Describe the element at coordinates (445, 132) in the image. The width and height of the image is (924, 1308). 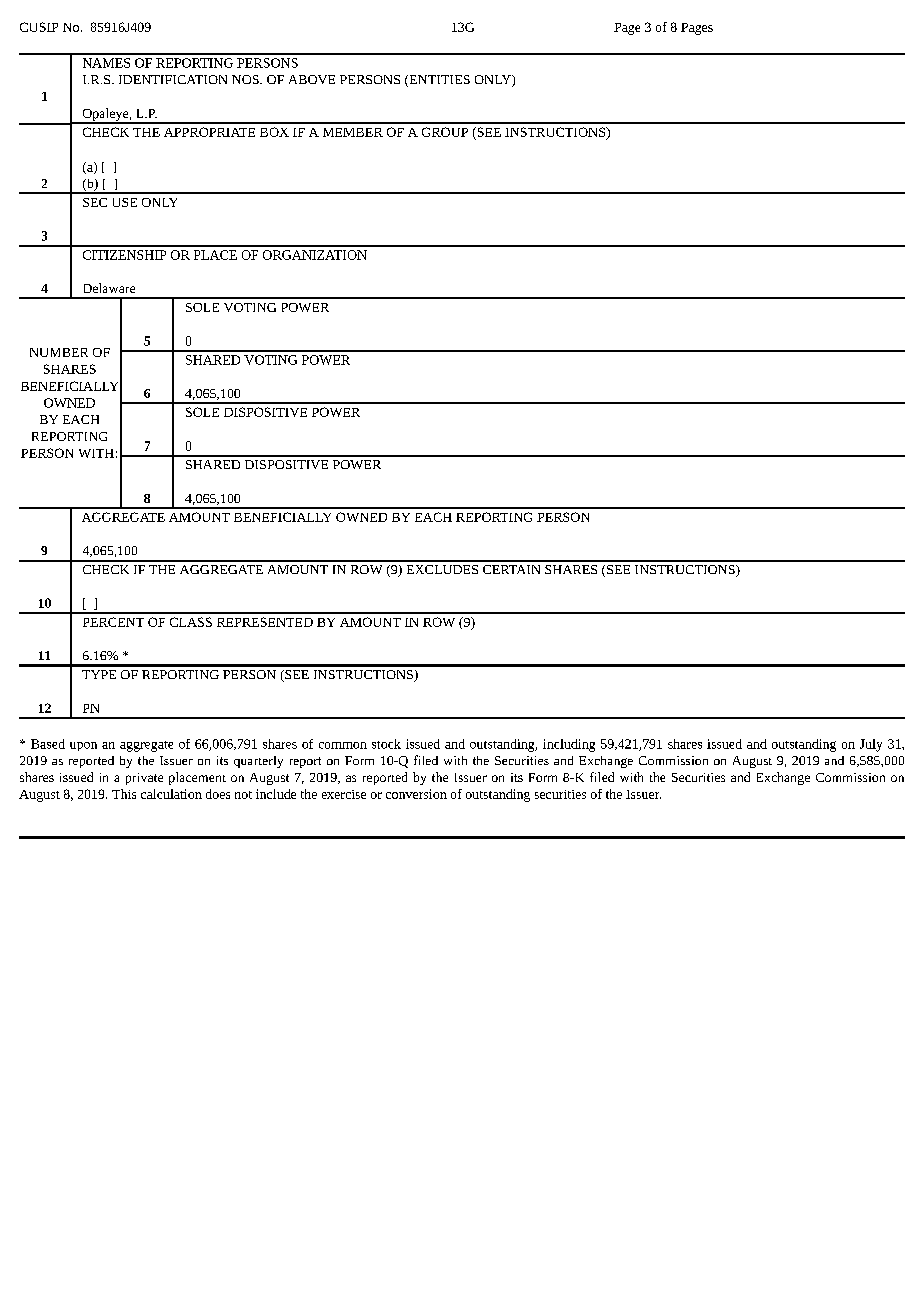
I see `GROUP` at that location.
